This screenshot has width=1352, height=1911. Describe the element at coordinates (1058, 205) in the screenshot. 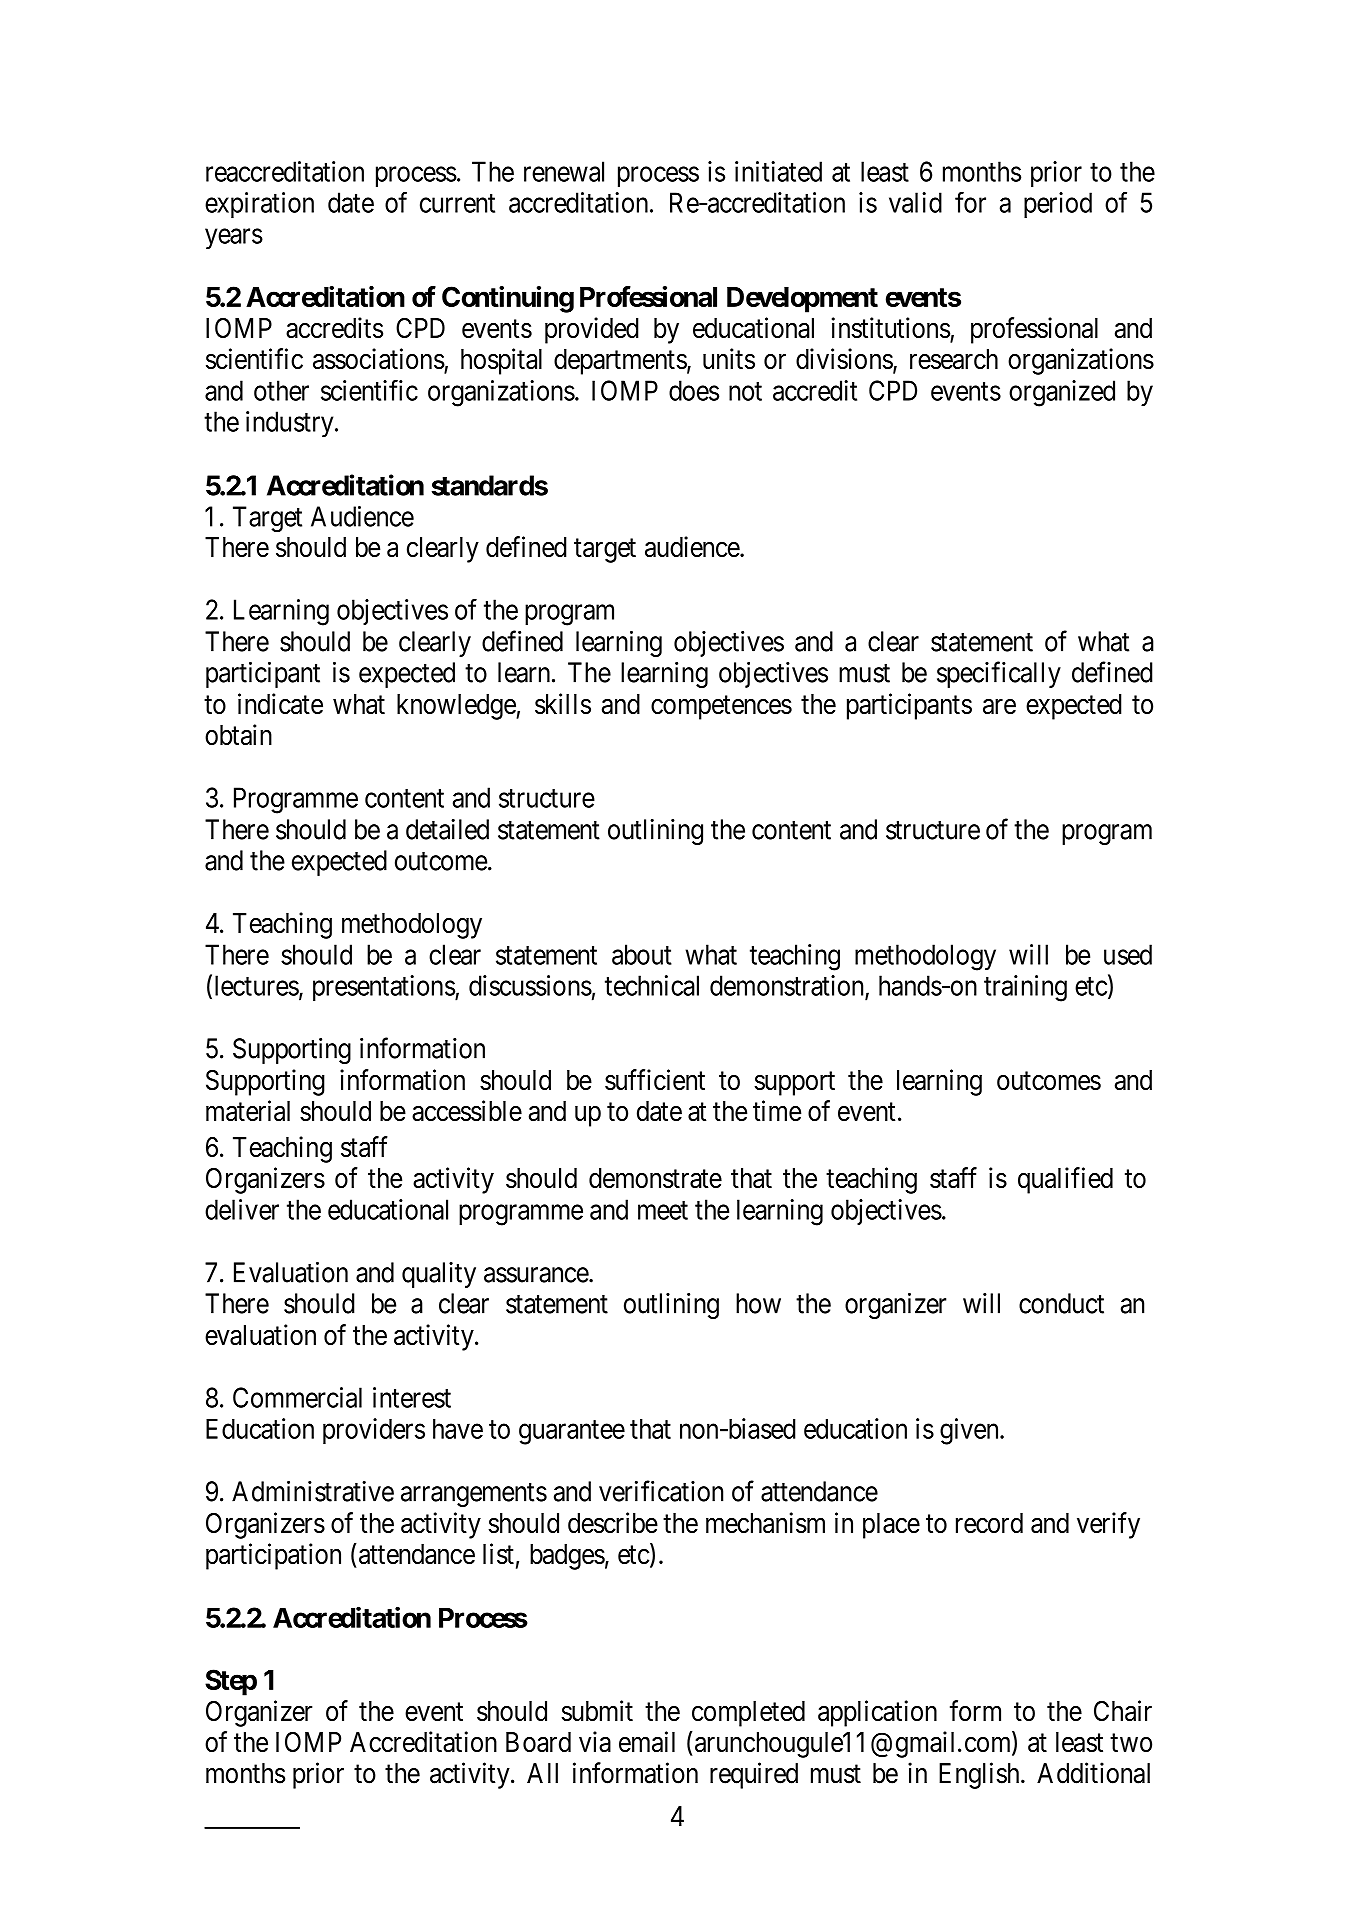

I see `period` at that location.
